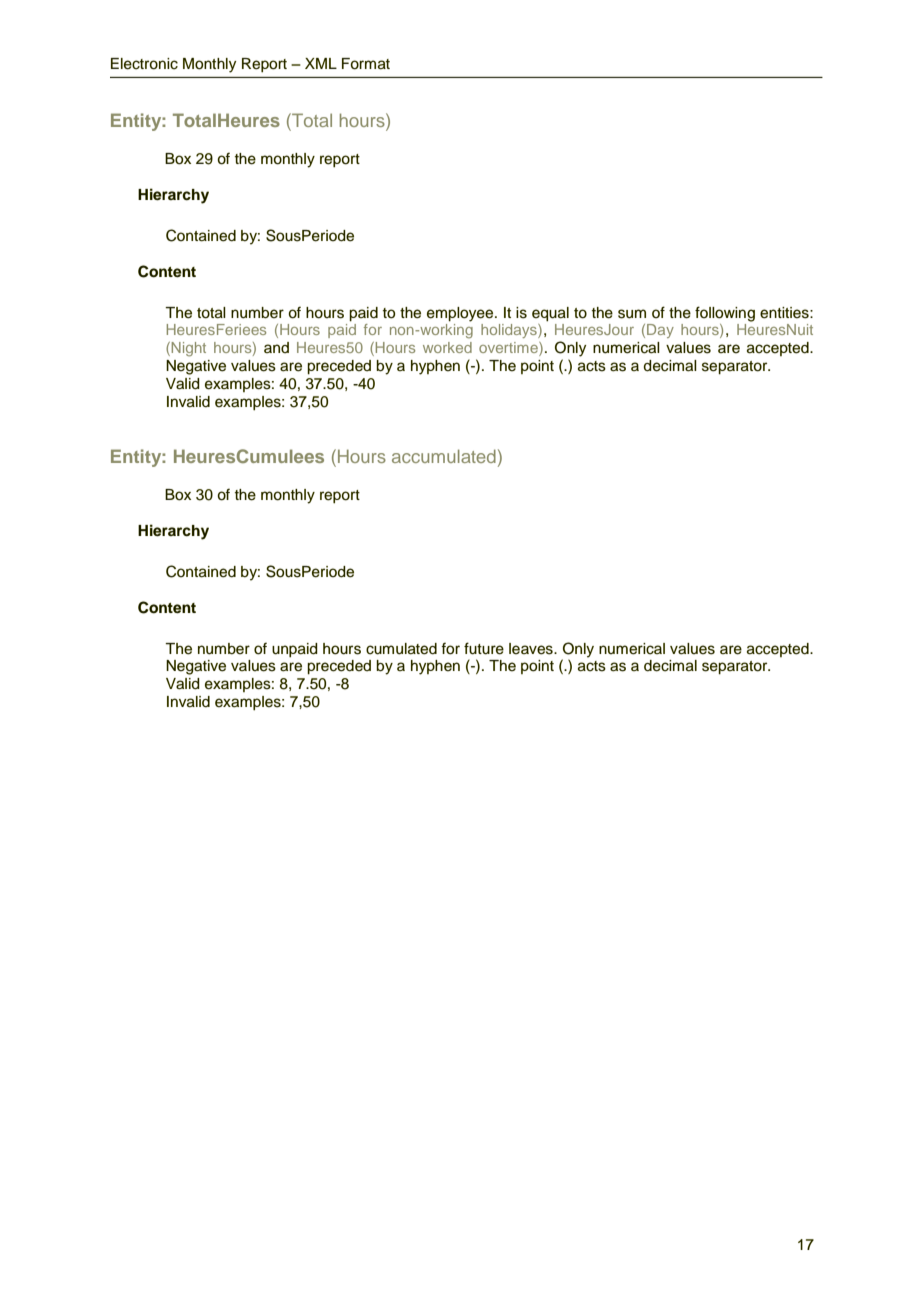  I want to click on and, so click(276, 348).
